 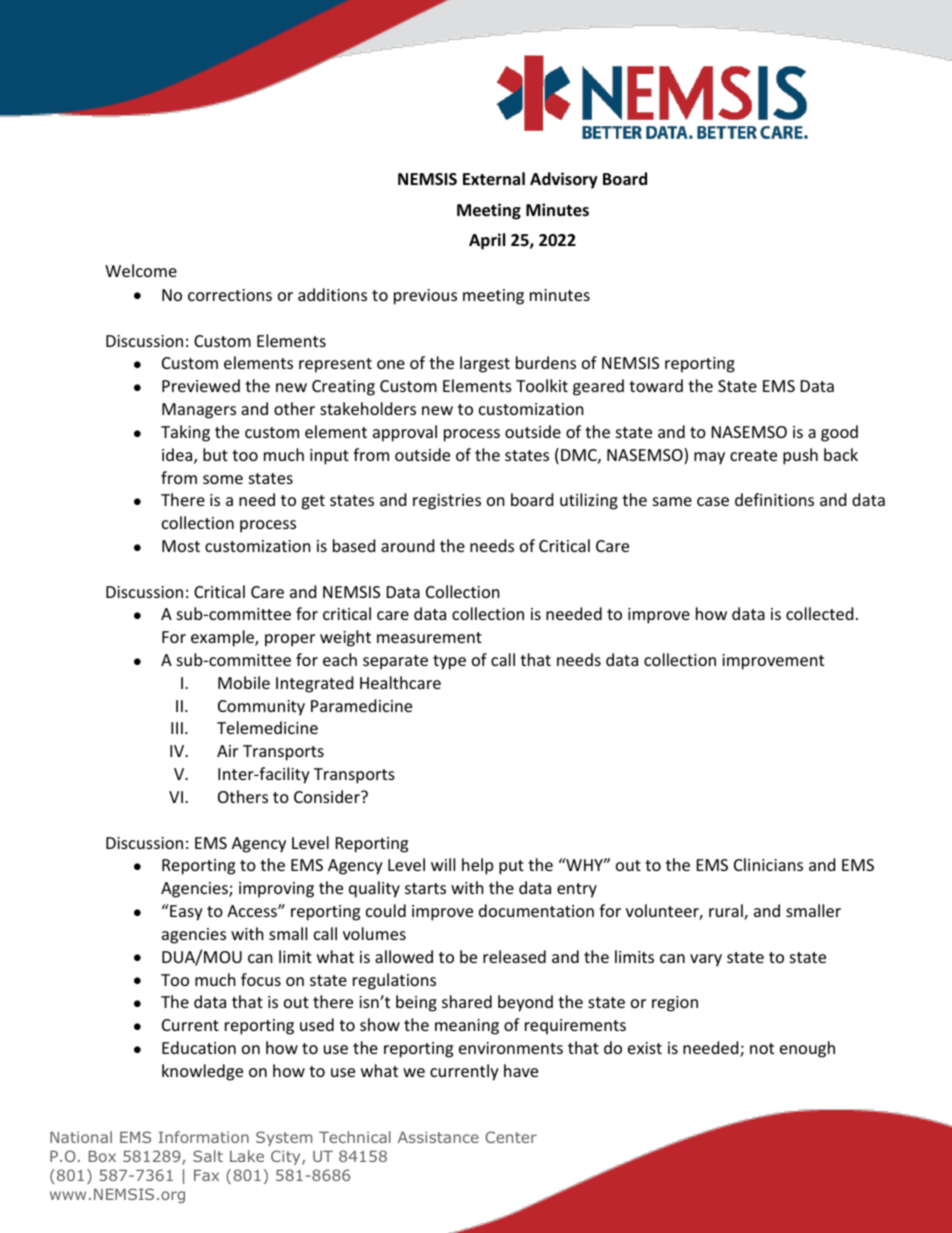 I want to click on Assistance, so click(x=438, y=1137).
